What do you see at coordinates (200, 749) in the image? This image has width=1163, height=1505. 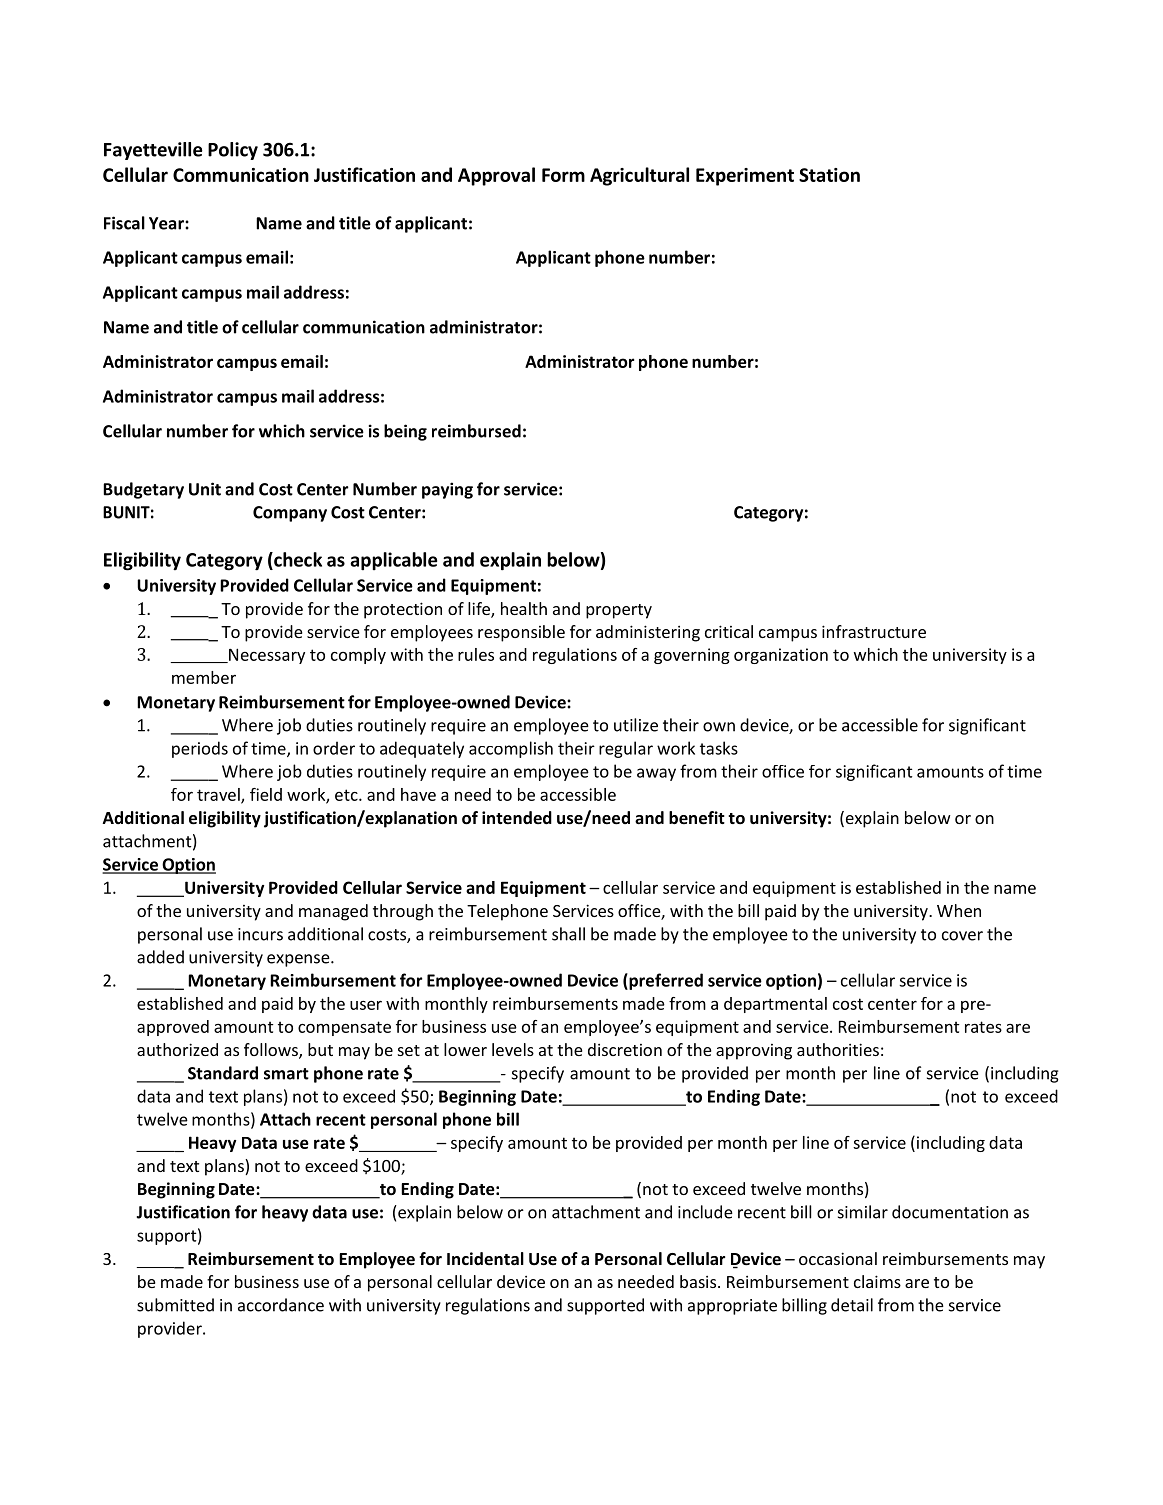 I see `periods` at bounding box center [200, 749].
